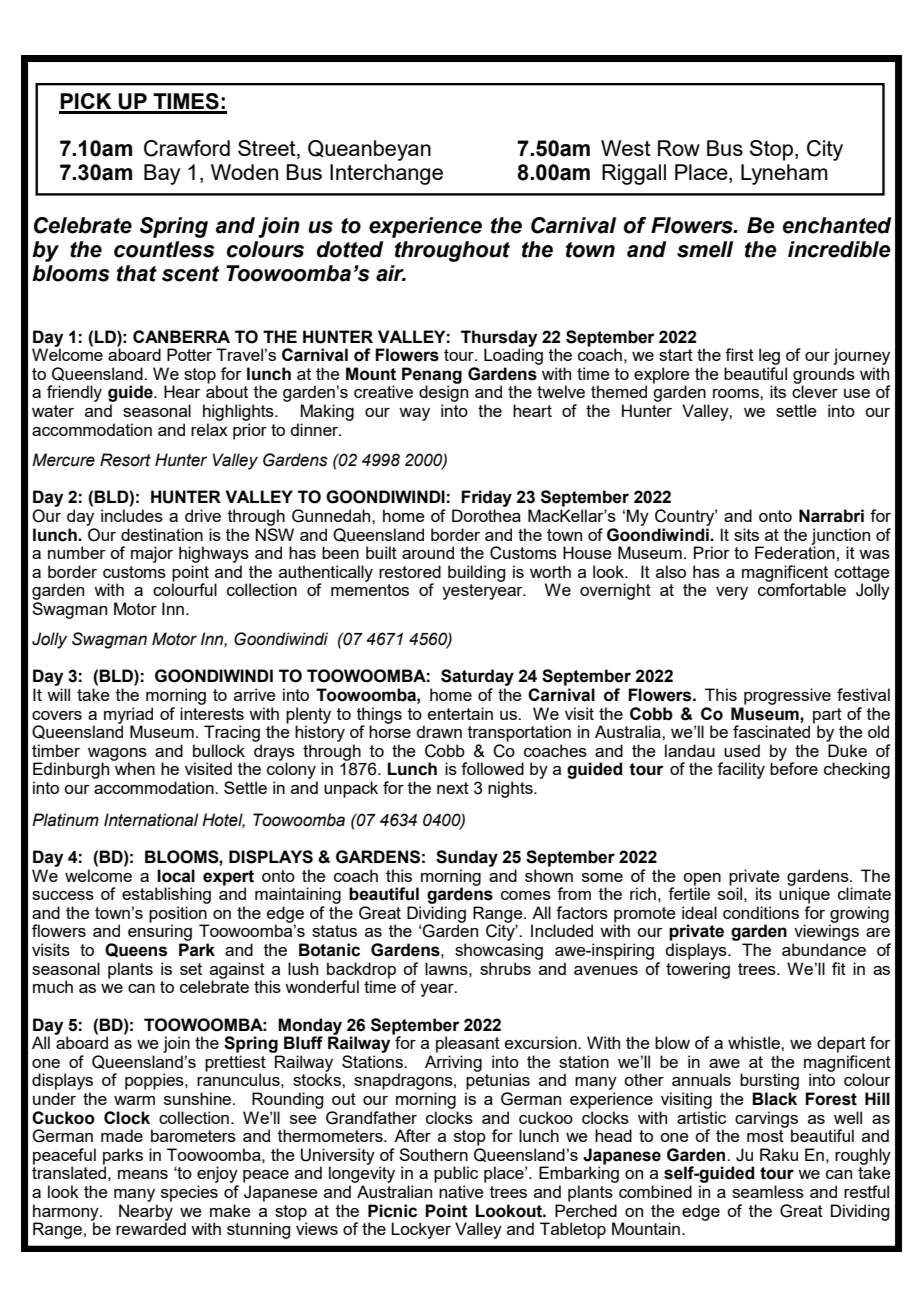 The height and width of the image is (1308, 924). What do you see at coordinates (837, 225) in the image?
I see `enchanted` at bounding box center [837, 225].
